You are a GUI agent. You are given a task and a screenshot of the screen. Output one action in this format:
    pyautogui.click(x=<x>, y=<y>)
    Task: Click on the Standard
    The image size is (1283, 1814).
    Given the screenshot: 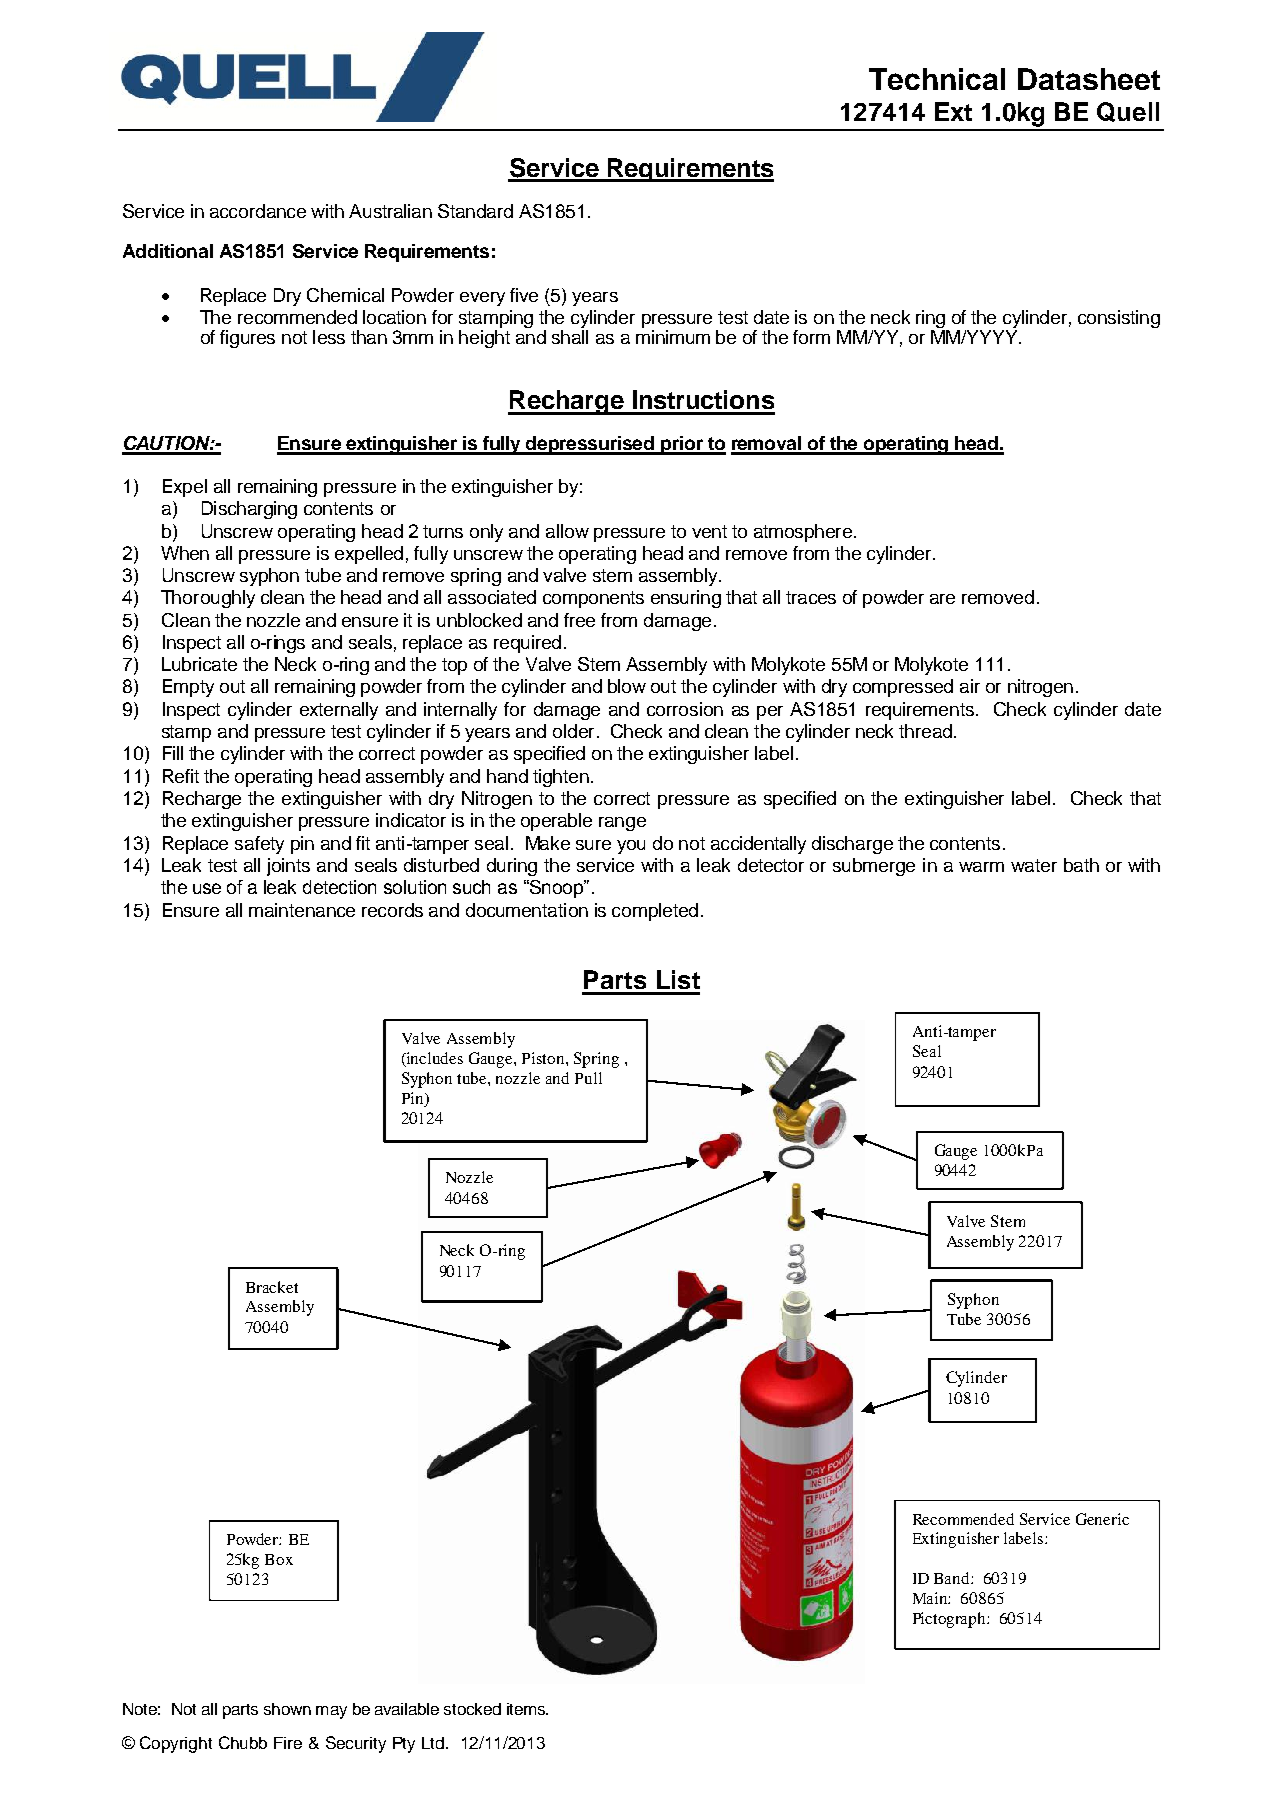 What is the action you would take?
    pyautogui.click(x=475, y=211)
